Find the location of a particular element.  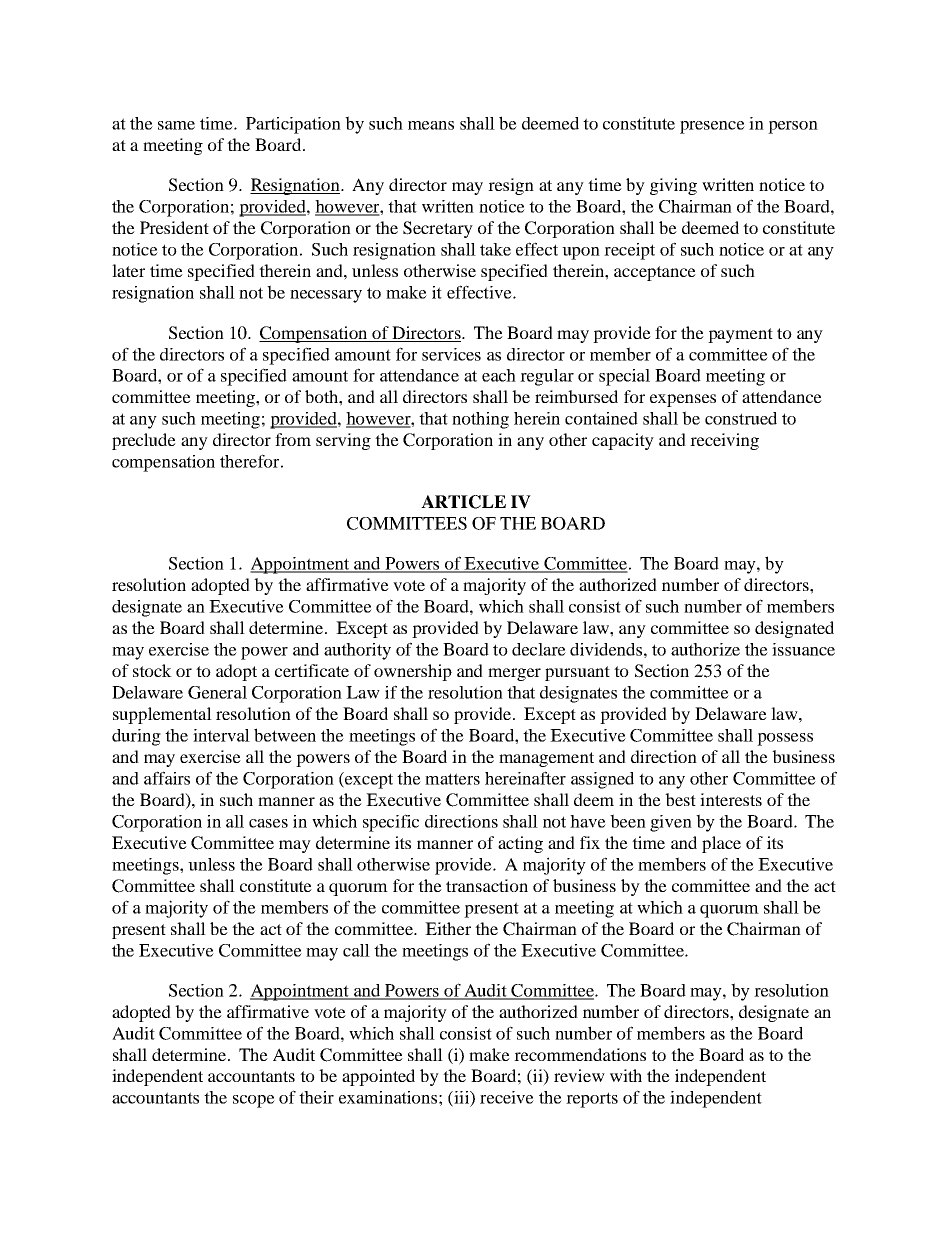

each is located at coordinates (499, 375).
